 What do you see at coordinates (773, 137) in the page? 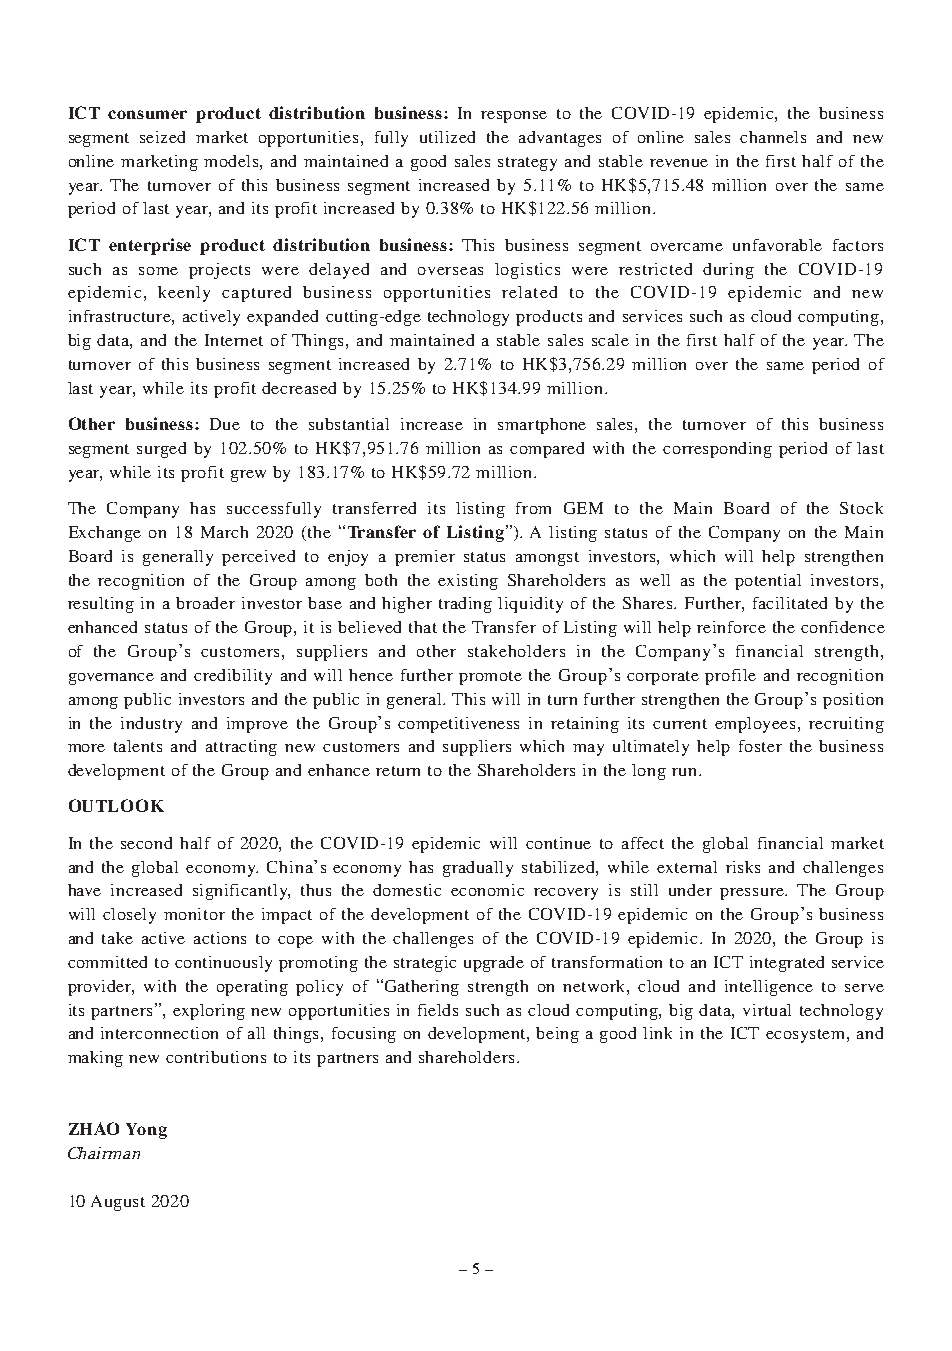
I see `channels` at bounding box center [773, 137].
